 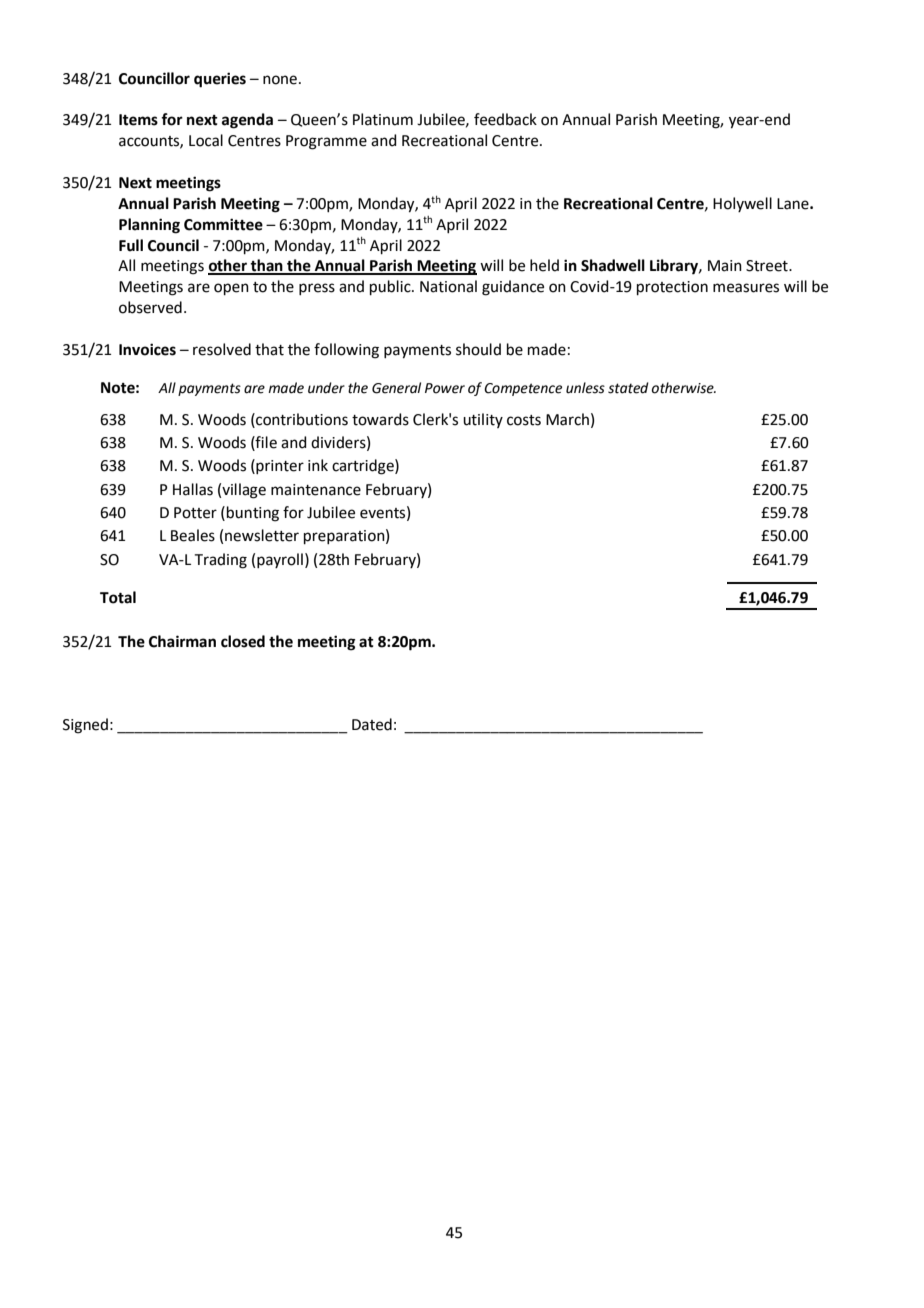 What do you see at coordinates (85, 726) in the document?
I see `Signed` at bounding box center [85, 726].
